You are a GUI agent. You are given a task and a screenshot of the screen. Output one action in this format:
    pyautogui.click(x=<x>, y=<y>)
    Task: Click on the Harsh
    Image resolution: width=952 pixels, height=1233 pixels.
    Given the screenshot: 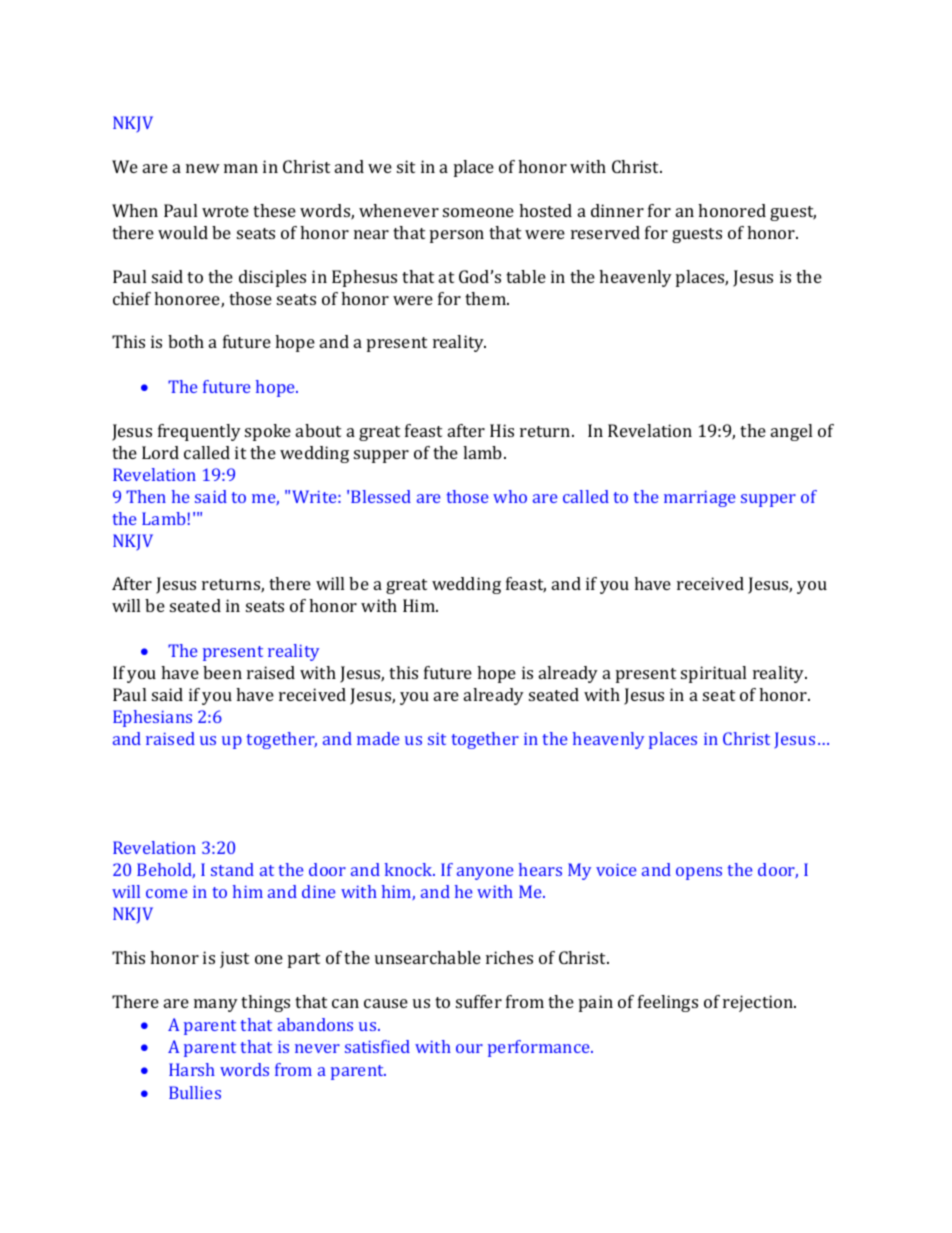 What is the action you would take?
    pyautogui.click(x=192, y=1069)
